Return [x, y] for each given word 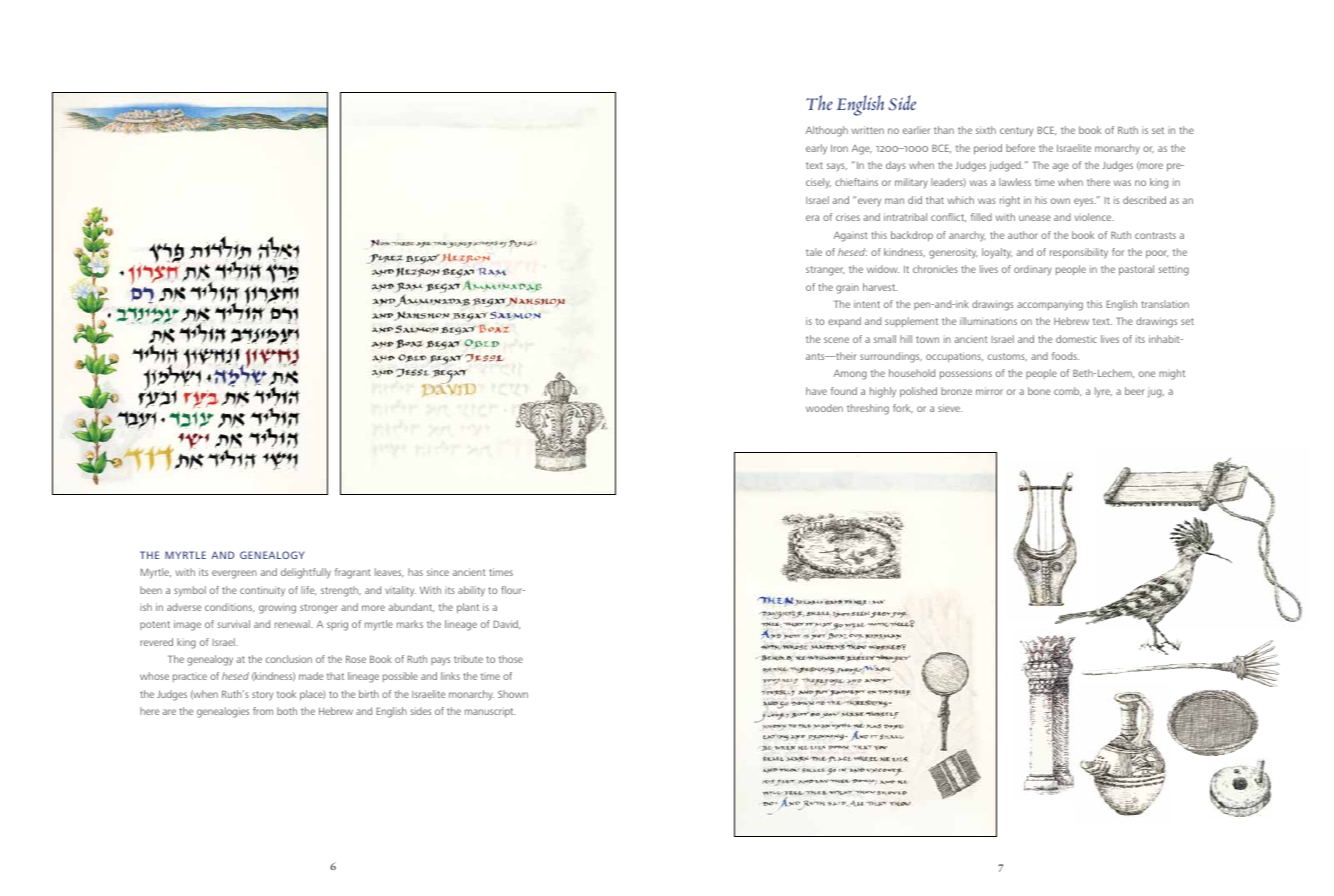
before [1020, 148]
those [511, 659]
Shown [513, 694]
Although [827, 131]
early [816, 149]
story [262, 696]
